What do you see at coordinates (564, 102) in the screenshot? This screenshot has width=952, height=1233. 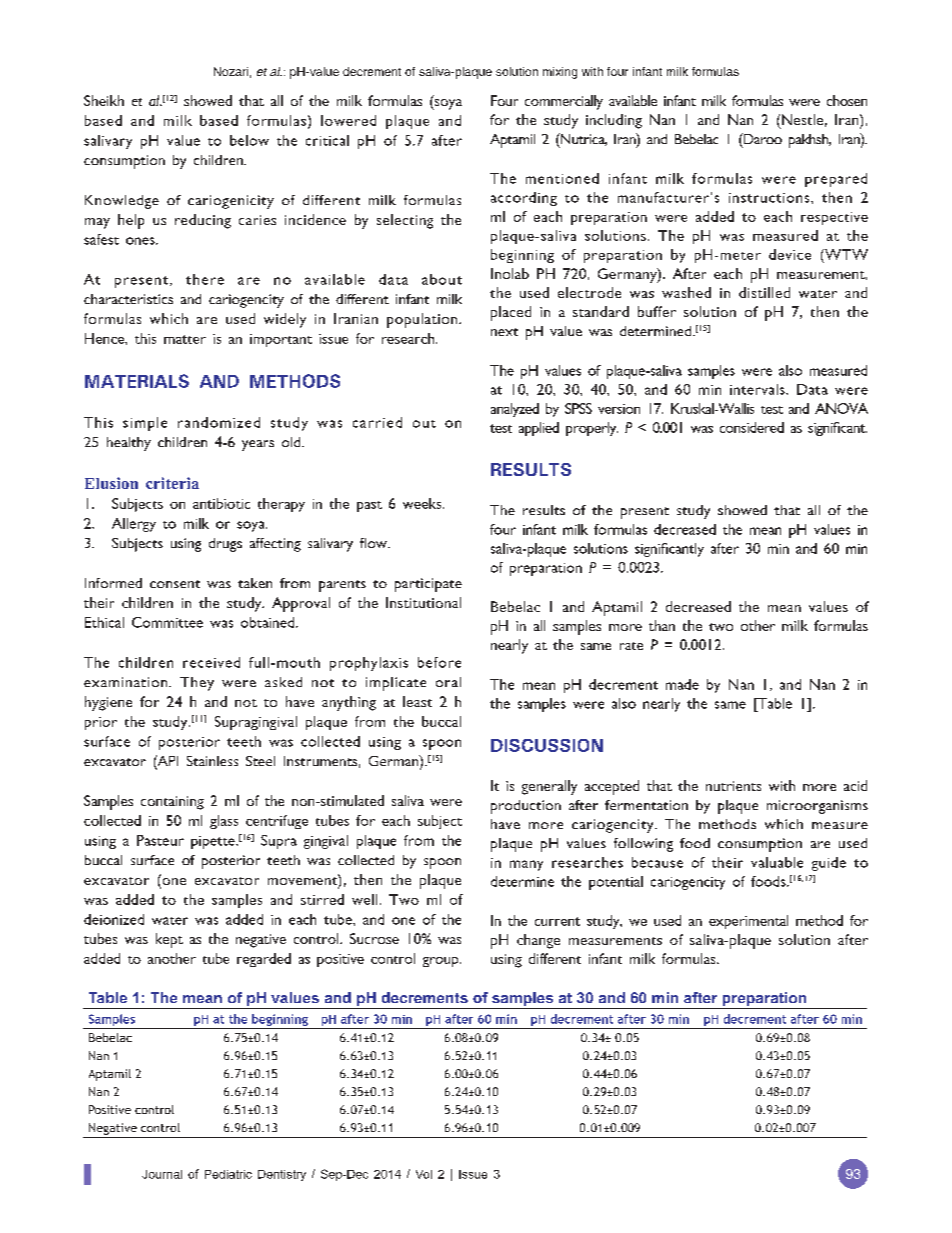 I see `commercially` at bounding box center [564, 102].
